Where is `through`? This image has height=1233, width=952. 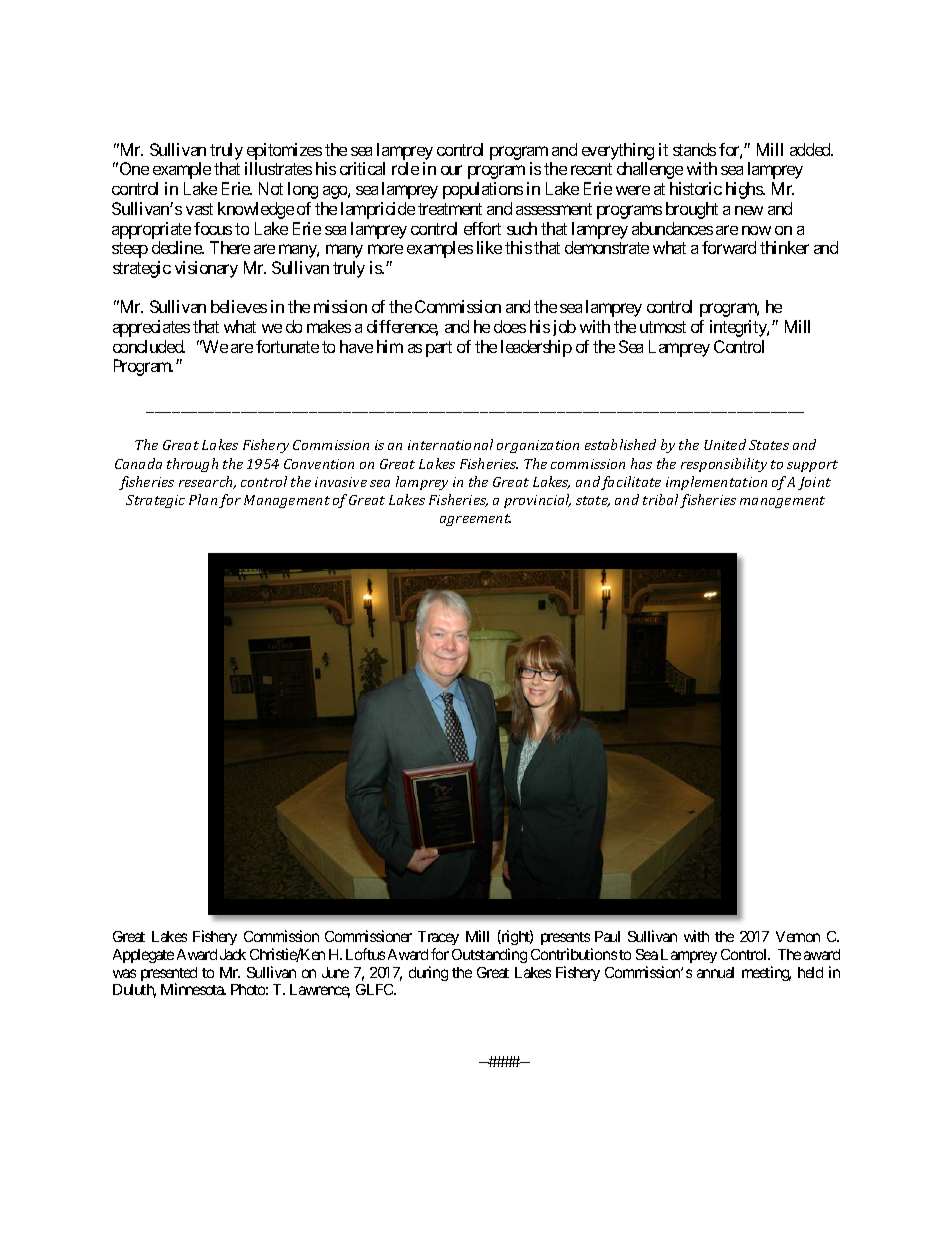 through is located at coordinates (192, 465).
